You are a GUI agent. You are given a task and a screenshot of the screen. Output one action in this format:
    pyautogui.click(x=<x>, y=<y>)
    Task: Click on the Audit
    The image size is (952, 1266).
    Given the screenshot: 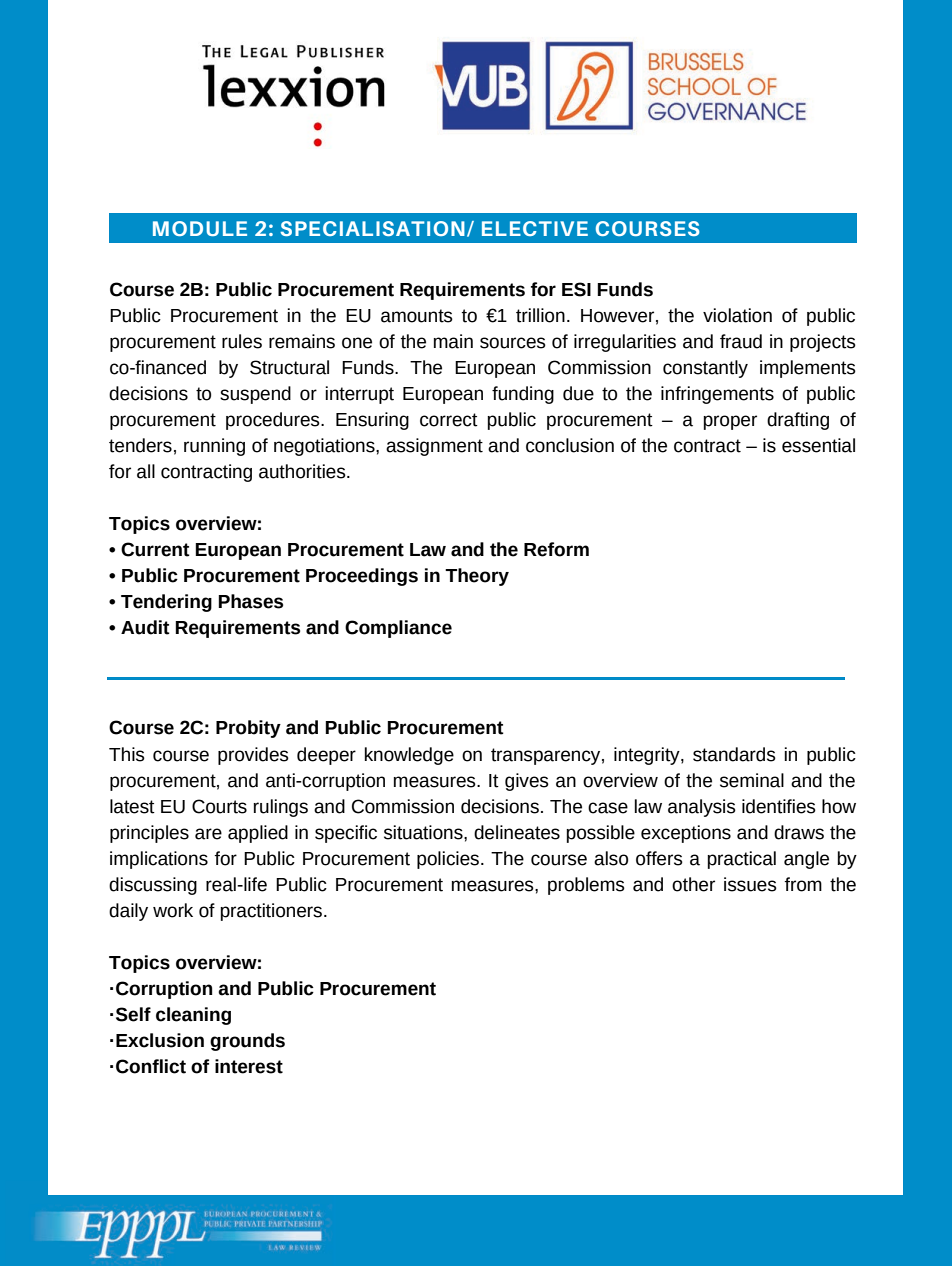 What is the action you would take?
    pyautogui.click(x=145, y=627)
